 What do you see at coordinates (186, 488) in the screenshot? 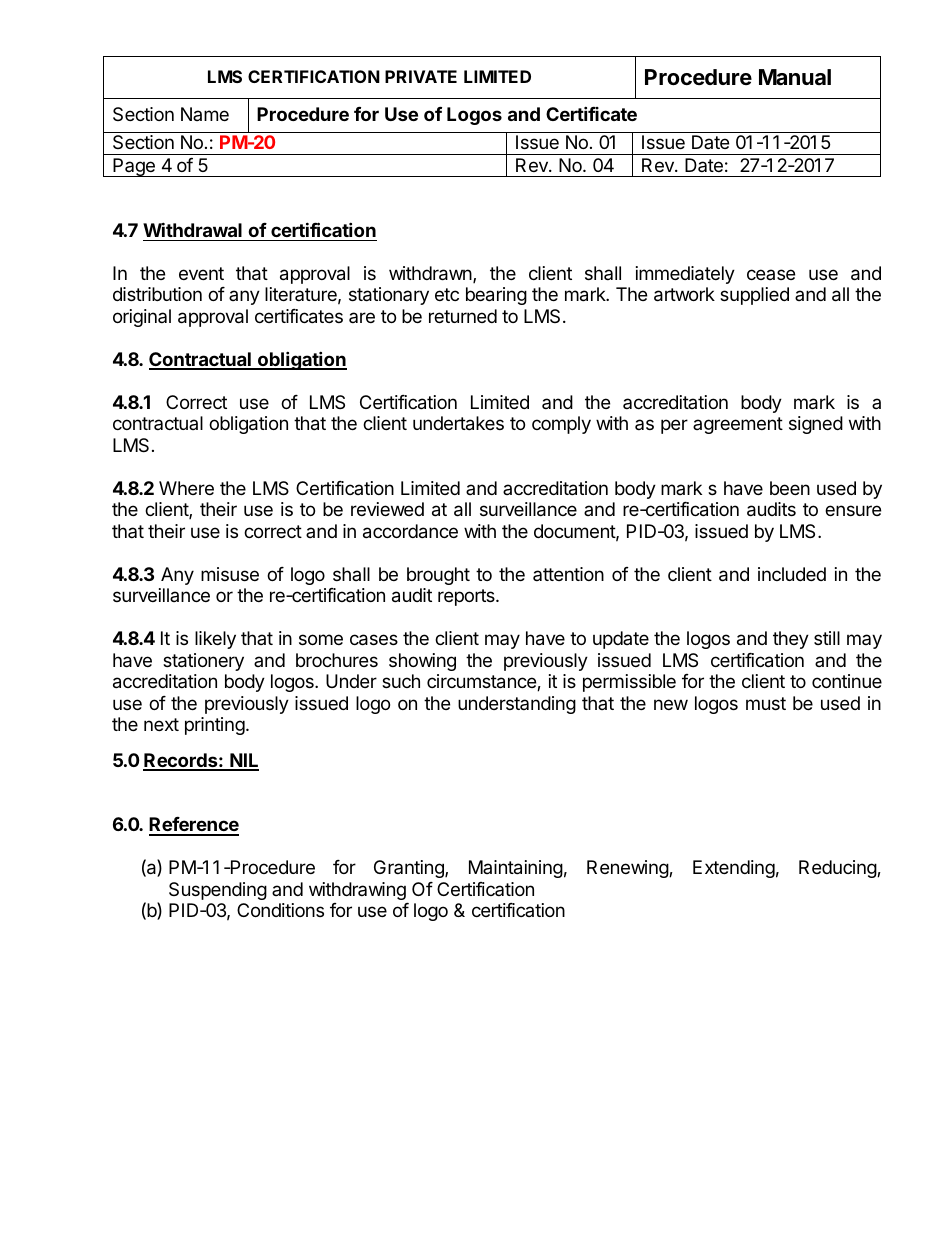
I see `Where` at bounding box center [186, 488].
